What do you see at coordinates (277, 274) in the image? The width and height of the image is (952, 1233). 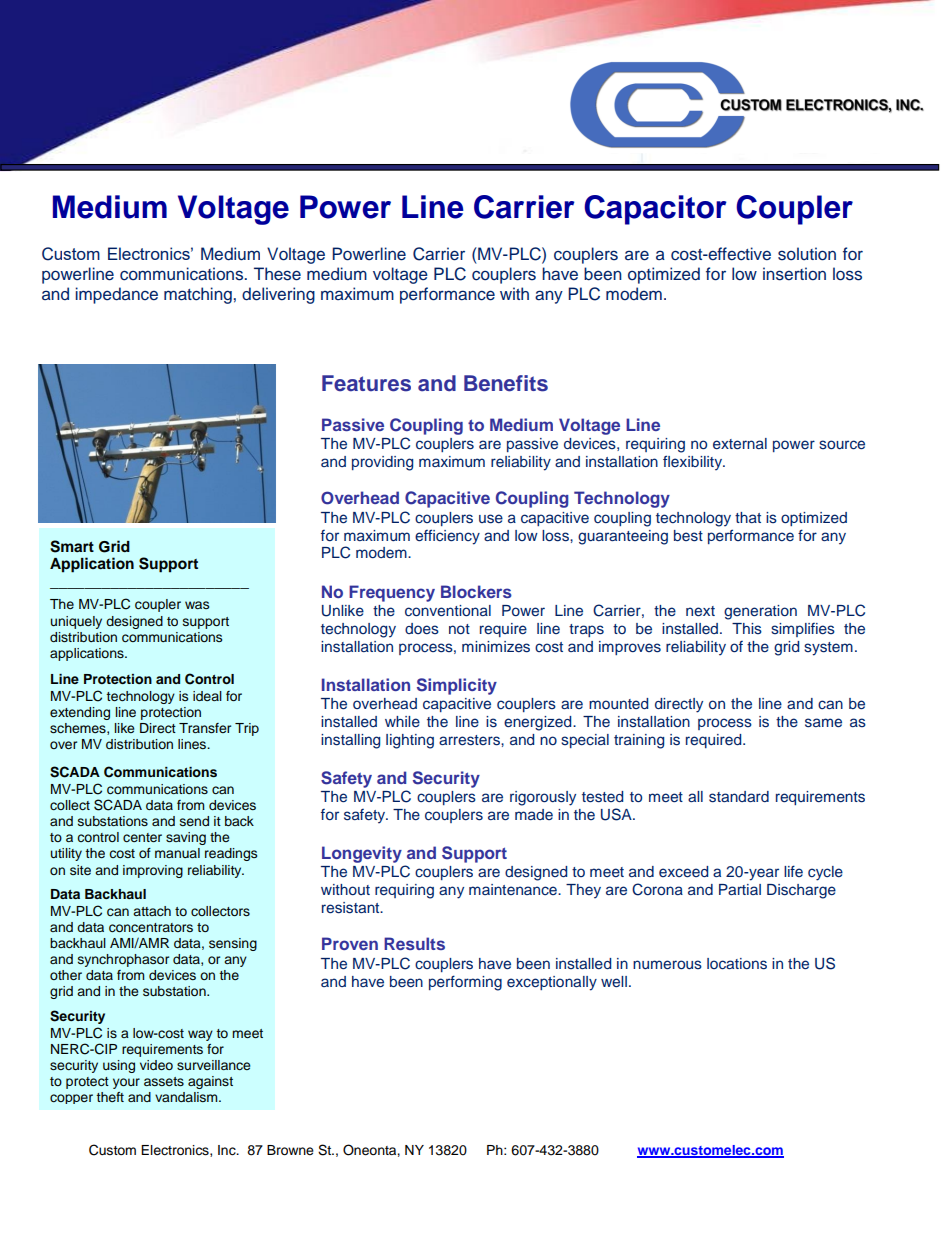 I see `These` at bounding box center [277, 274].
